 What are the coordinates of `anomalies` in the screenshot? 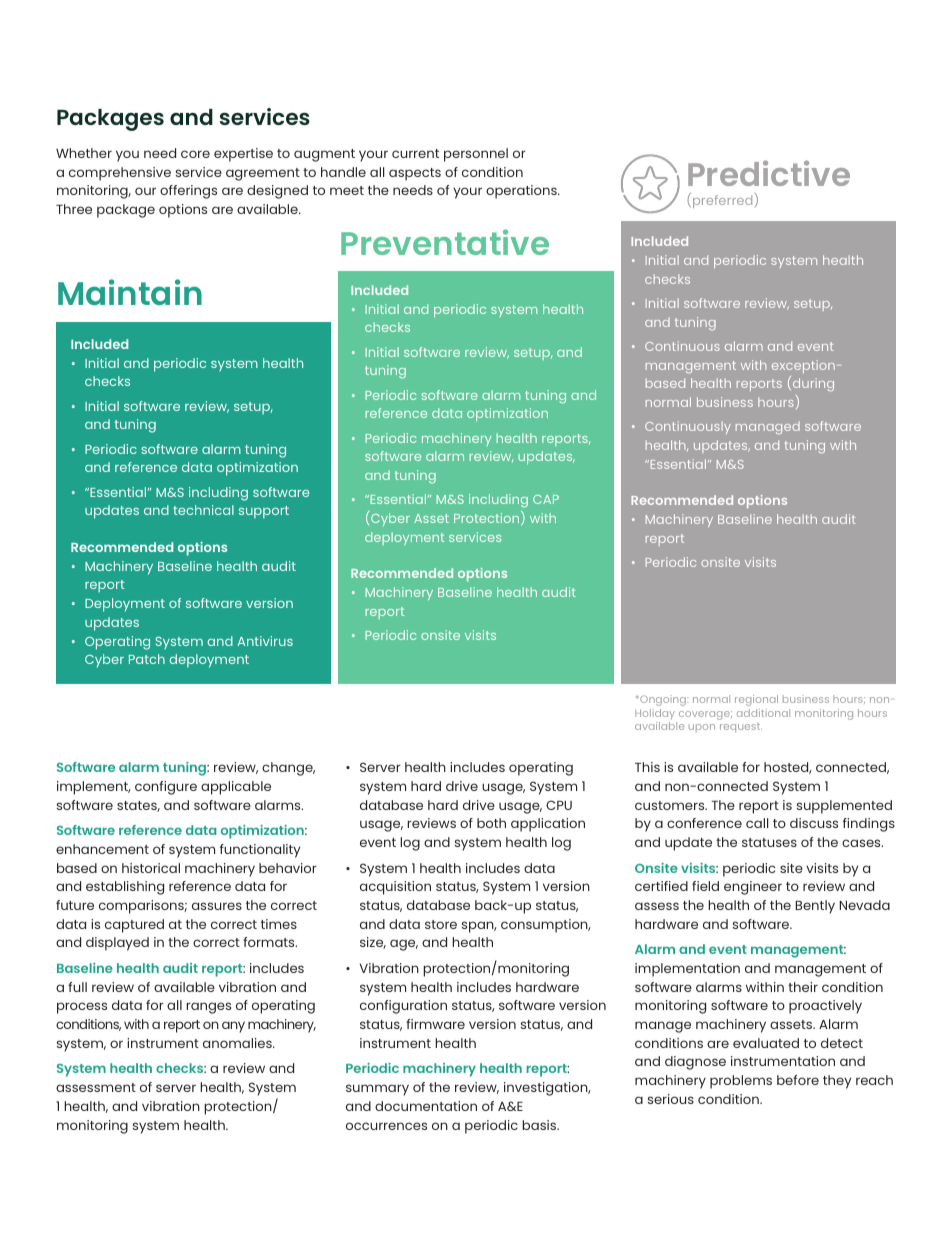 It's located at (238, 1043).
